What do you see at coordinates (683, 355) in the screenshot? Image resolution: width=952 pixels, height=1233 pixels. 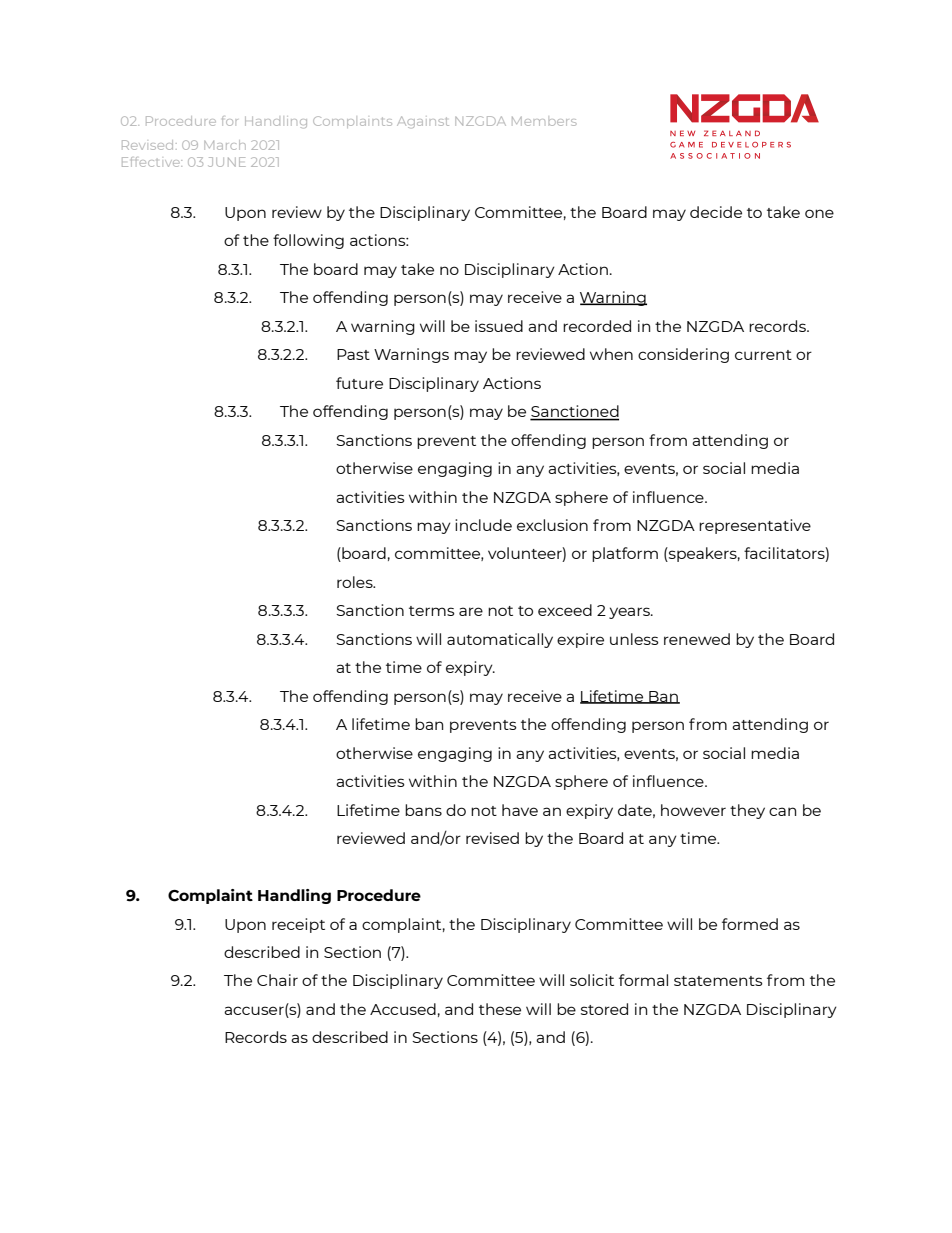 I see `considering` at bounding box center [683, 355].
